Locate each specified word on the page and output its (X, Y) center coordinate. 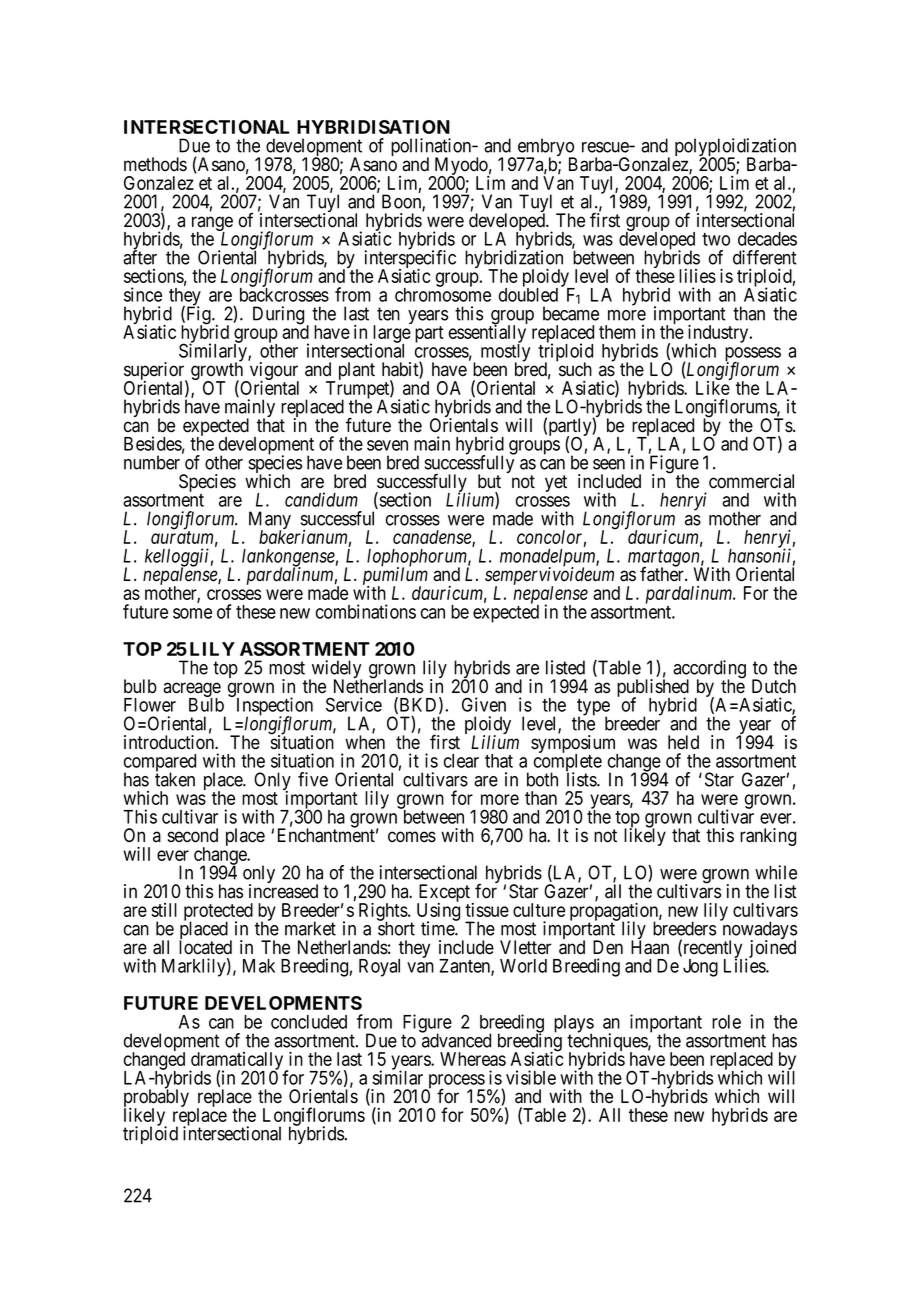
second (193, 835)
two (716, 239)
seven (387, 445)
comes (412, 837)
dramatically (237, 1062)
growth (218, 372)
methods (155, 164)
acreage (192, 691)
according (709, 670)
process (455, 1082)
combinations (366, 611)
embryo (546, 148)
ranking (768, 837)
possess (753, 355)
